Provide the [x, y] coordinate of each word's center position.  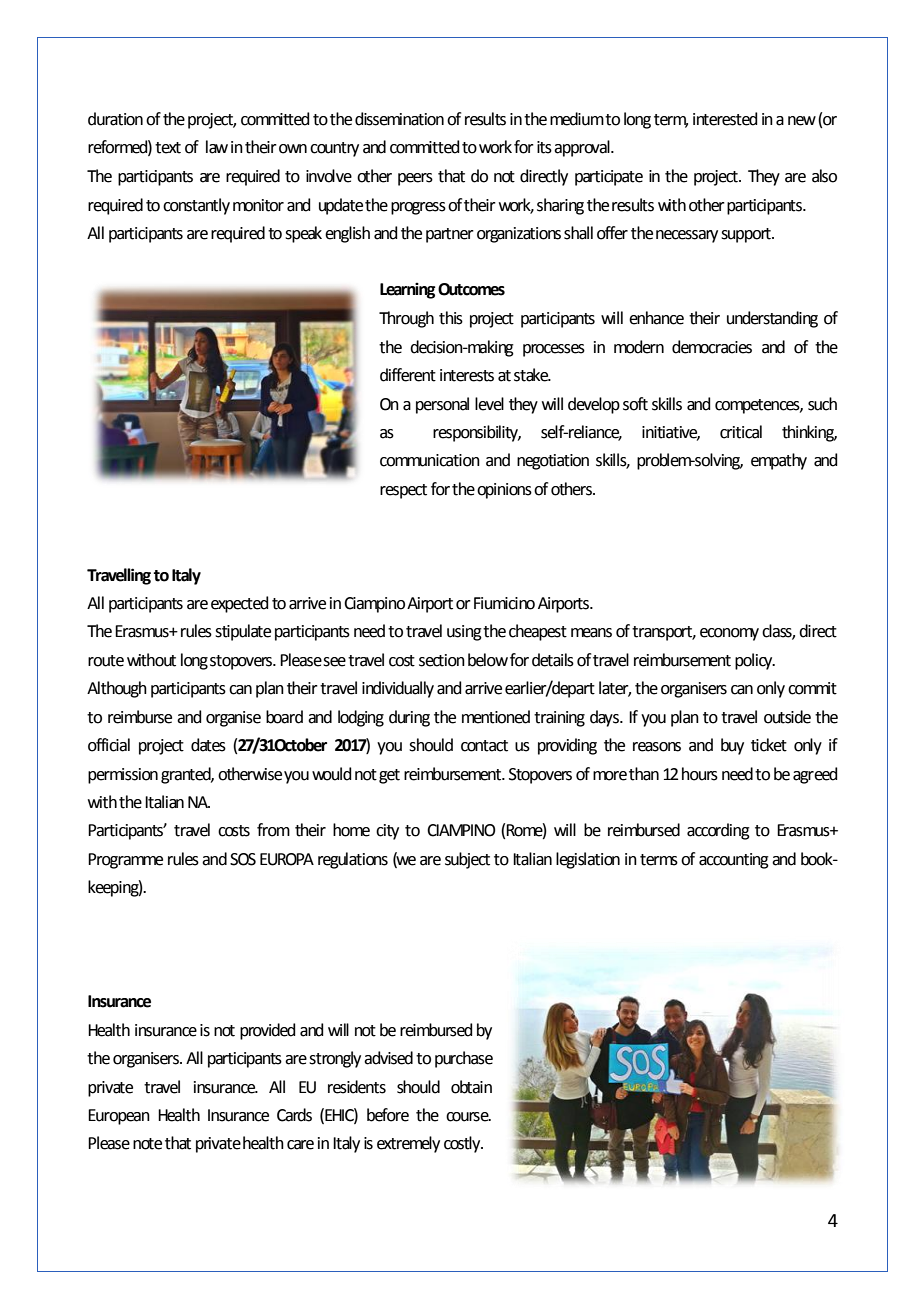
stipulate [243, 632]
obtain [471, 1087]
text [168, 148]
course [468, 1117]
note [147, 1144]
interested [725, 119]
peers [415, 179]
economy [729, 634]
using [464, 633]
